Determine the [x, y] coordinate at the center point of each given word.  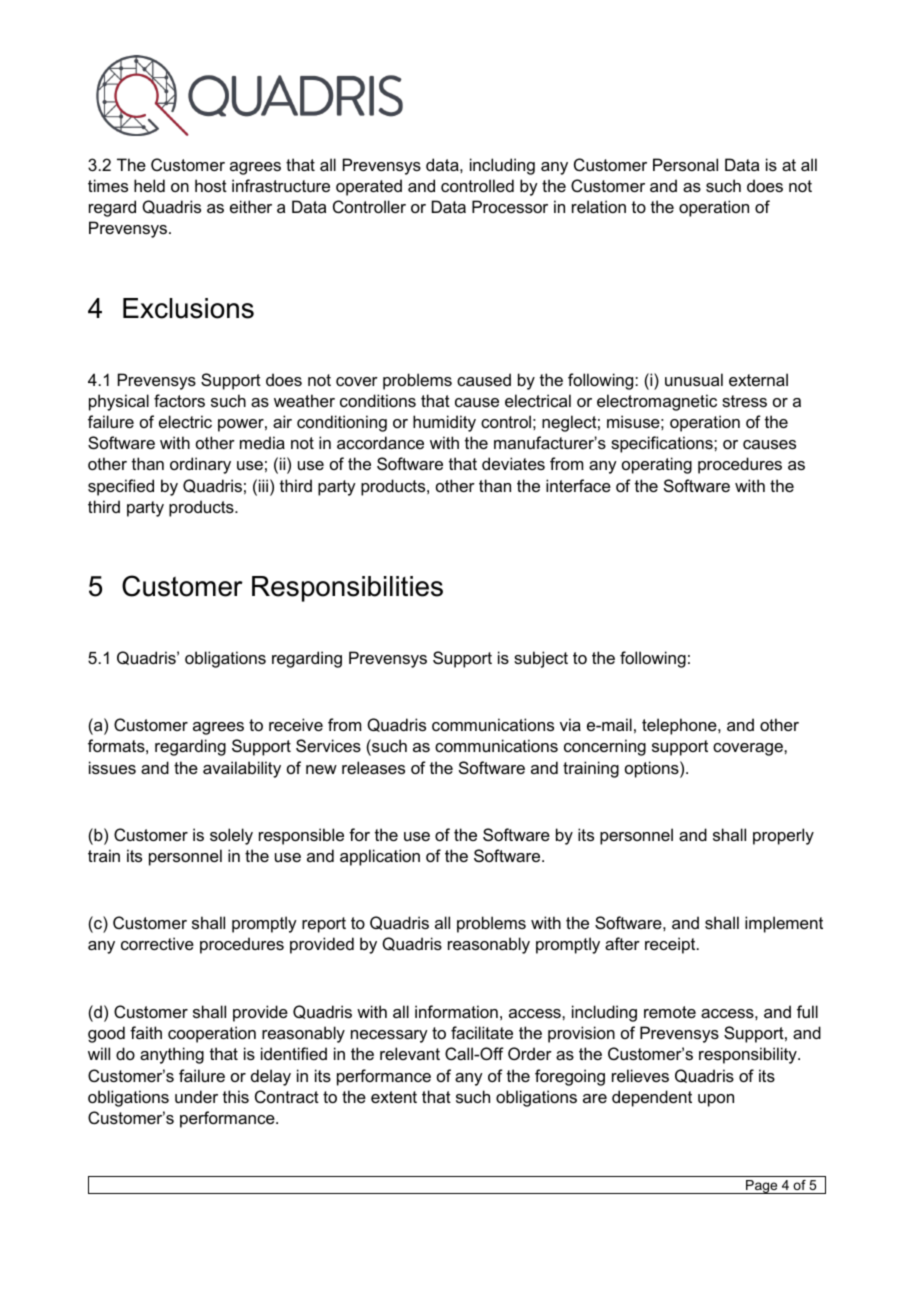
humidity [444, 423]
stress [744, 401]
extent [394, 1097]
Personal [685, 164]
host [211, 185]
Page [762, 1187]
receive [296, 724]
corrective [157, 943]
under [196, 1096]
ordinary [200, 465]
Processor [510, 206]
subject [541, 659]
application [380, 857]
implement [784, 924]
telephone [680, 726]
